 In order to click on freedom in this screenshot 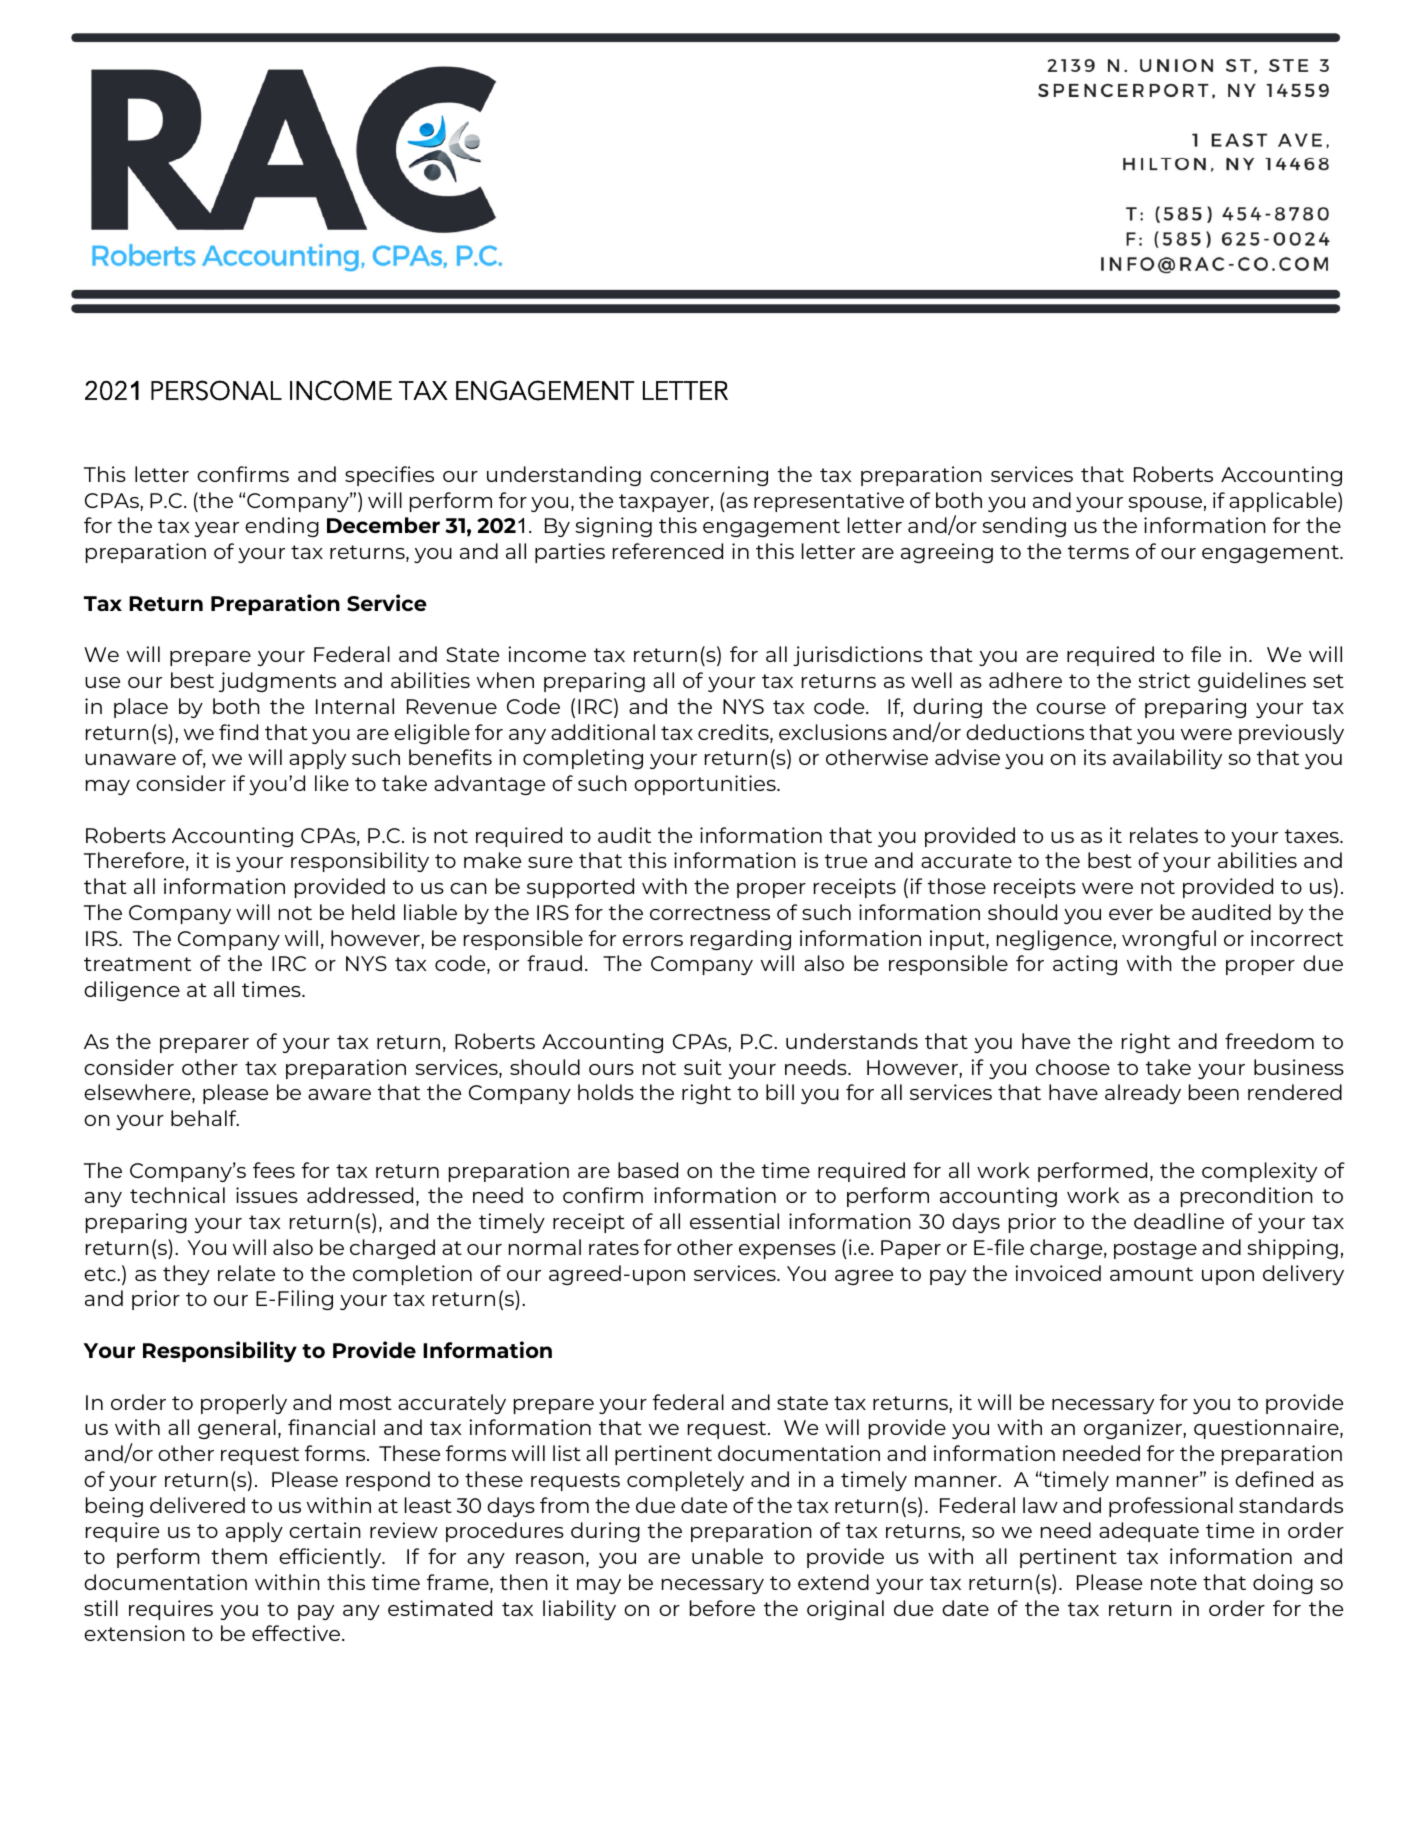, I will do `click(1269, 1041)`.
